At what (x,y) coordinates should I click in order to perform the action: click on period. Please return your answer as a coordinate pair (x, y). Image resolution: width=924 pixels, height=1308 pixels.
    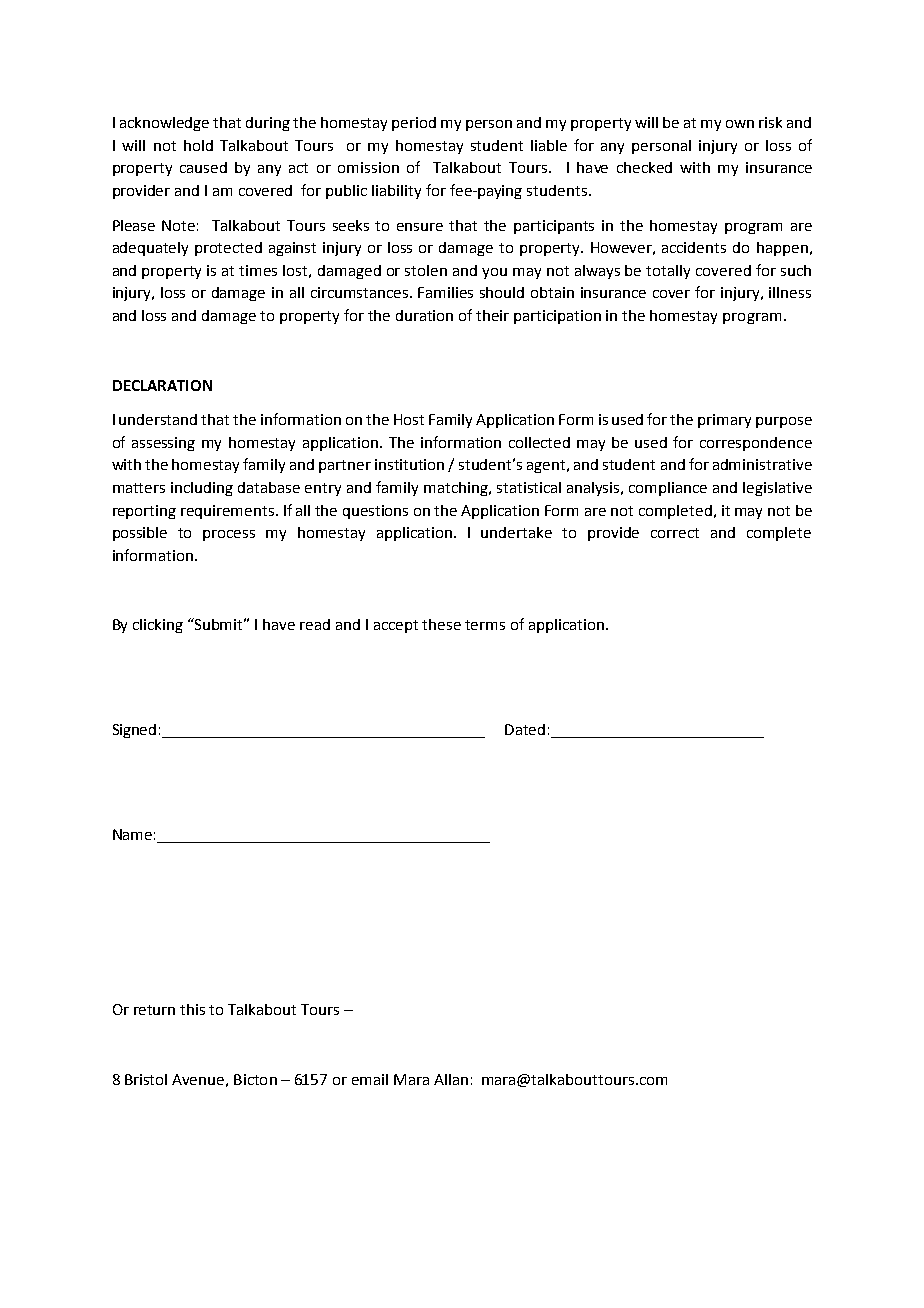
    Looking at the image, I should click on (414, 124).
